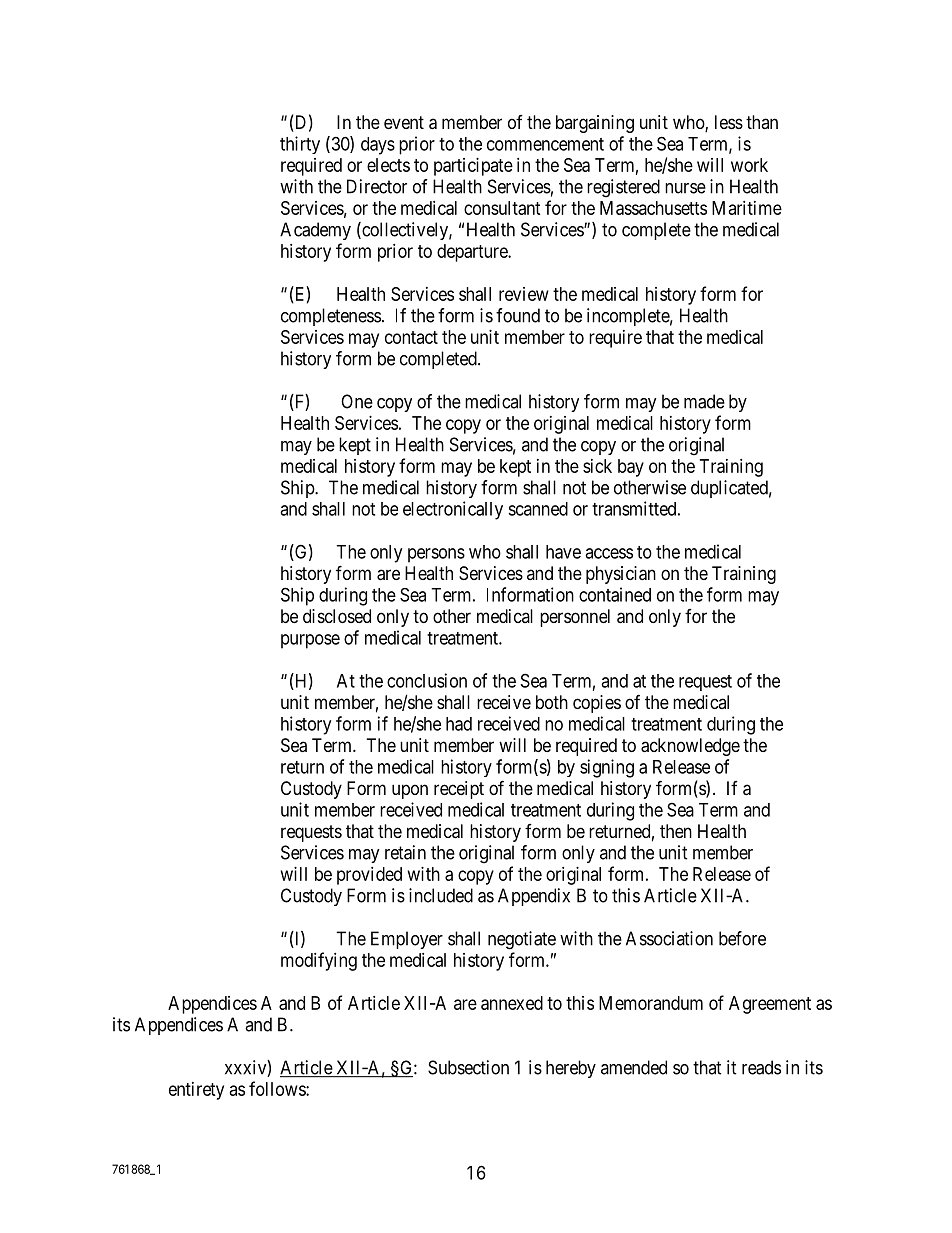 The width and height of the screenshot is (952, 1233). Describe the element at coordinates (459, 790) in the screenshot. I see `receipt` at that location.
